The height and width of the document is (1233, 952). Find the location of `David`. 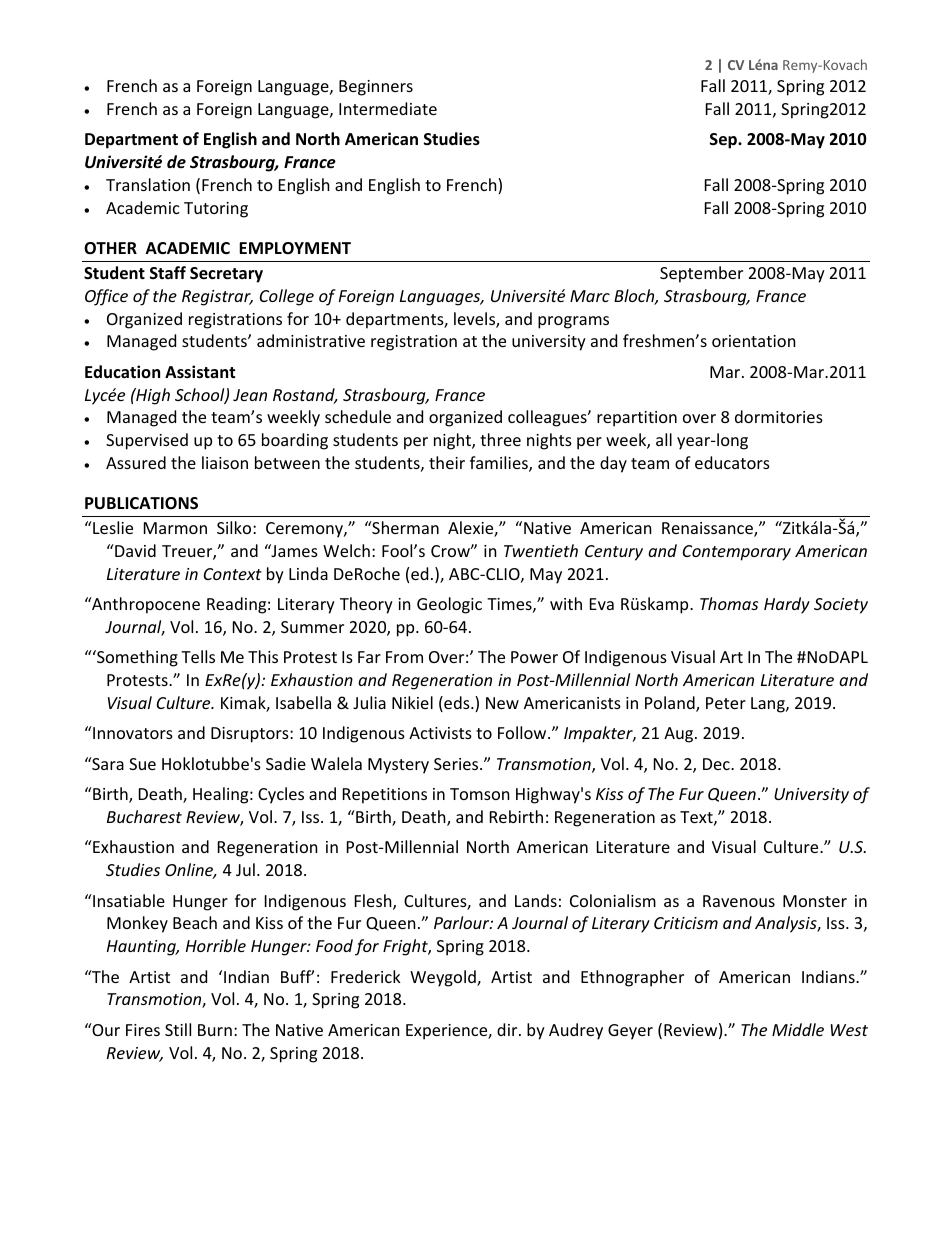

David is located at coordinates (134, 550).
